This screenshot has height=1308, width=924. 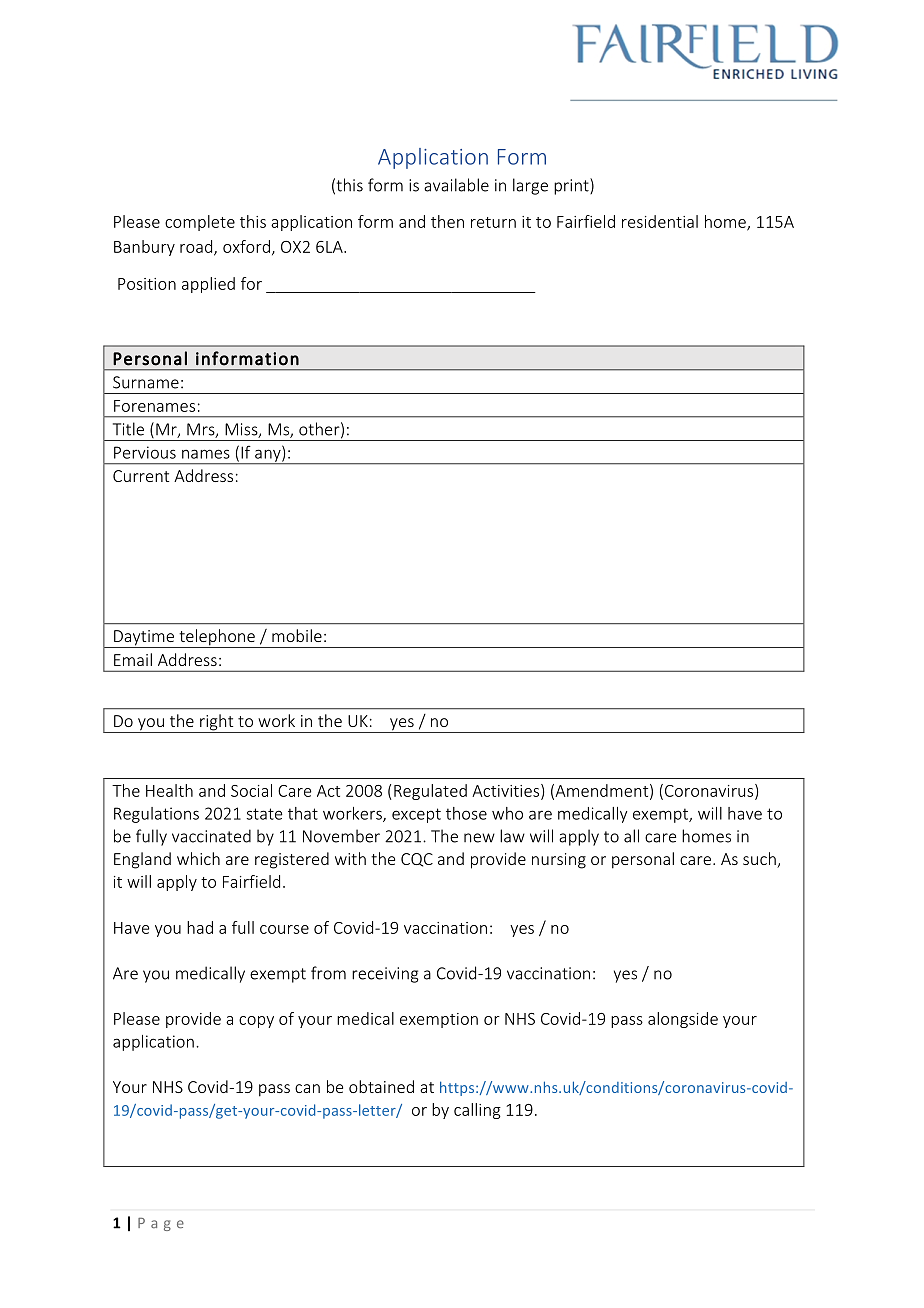 I want to click on calling, so click(x=477, y=1111).
